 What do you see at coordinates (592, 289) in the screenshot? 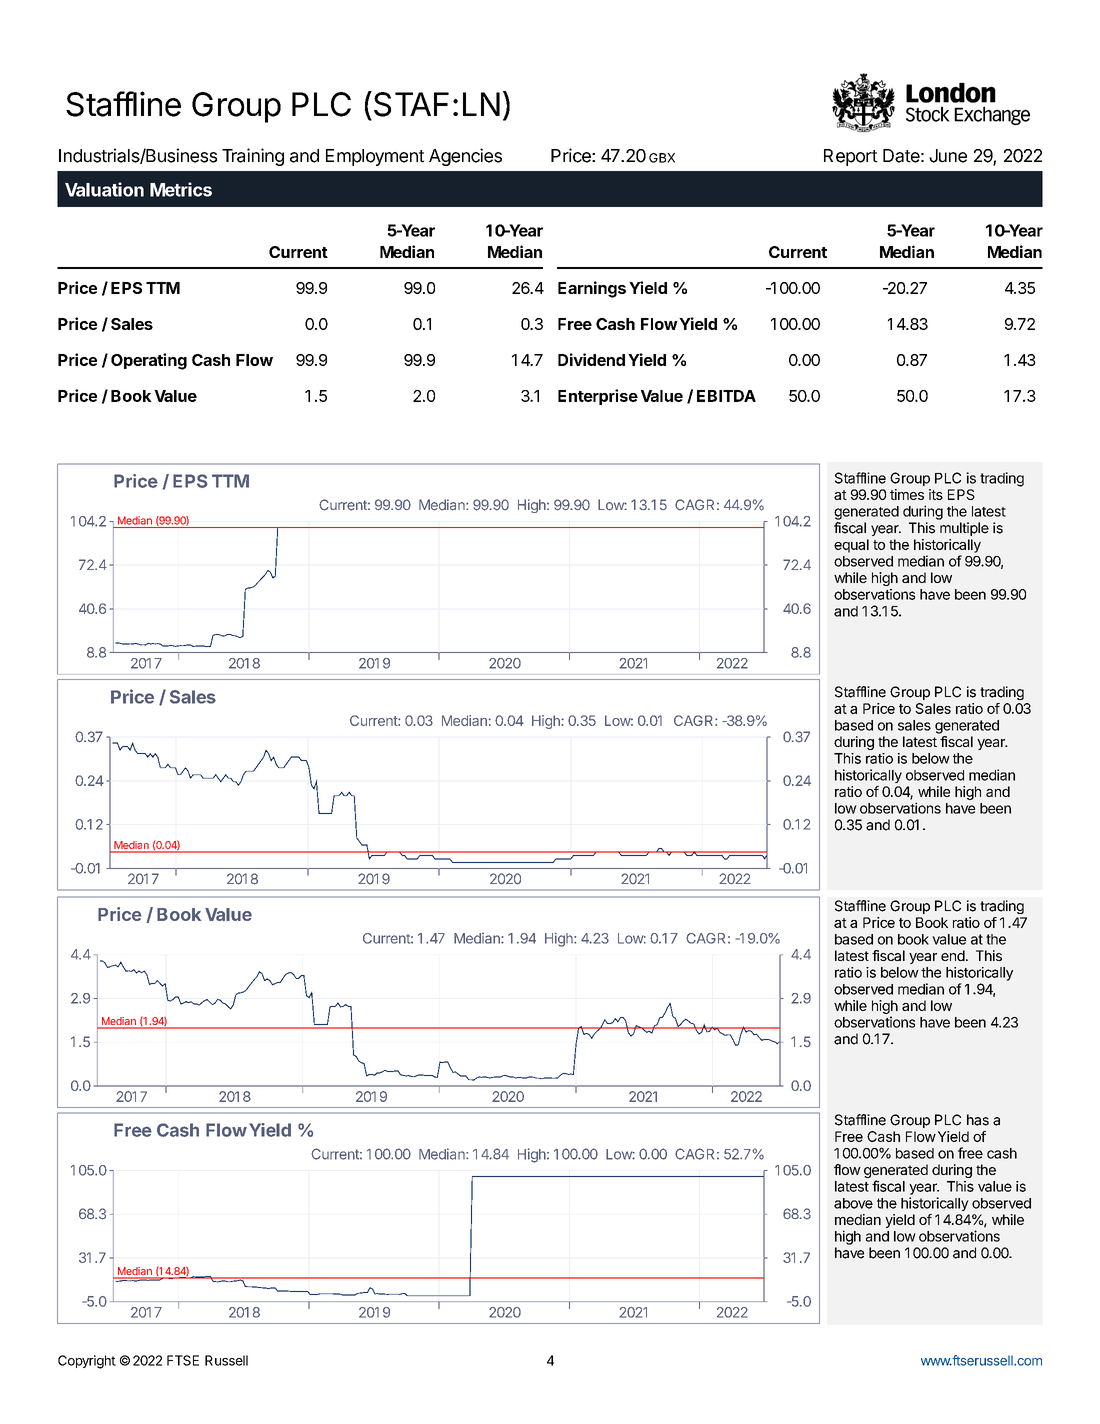
I see `Earnings` at bounding box center [592, 289].
